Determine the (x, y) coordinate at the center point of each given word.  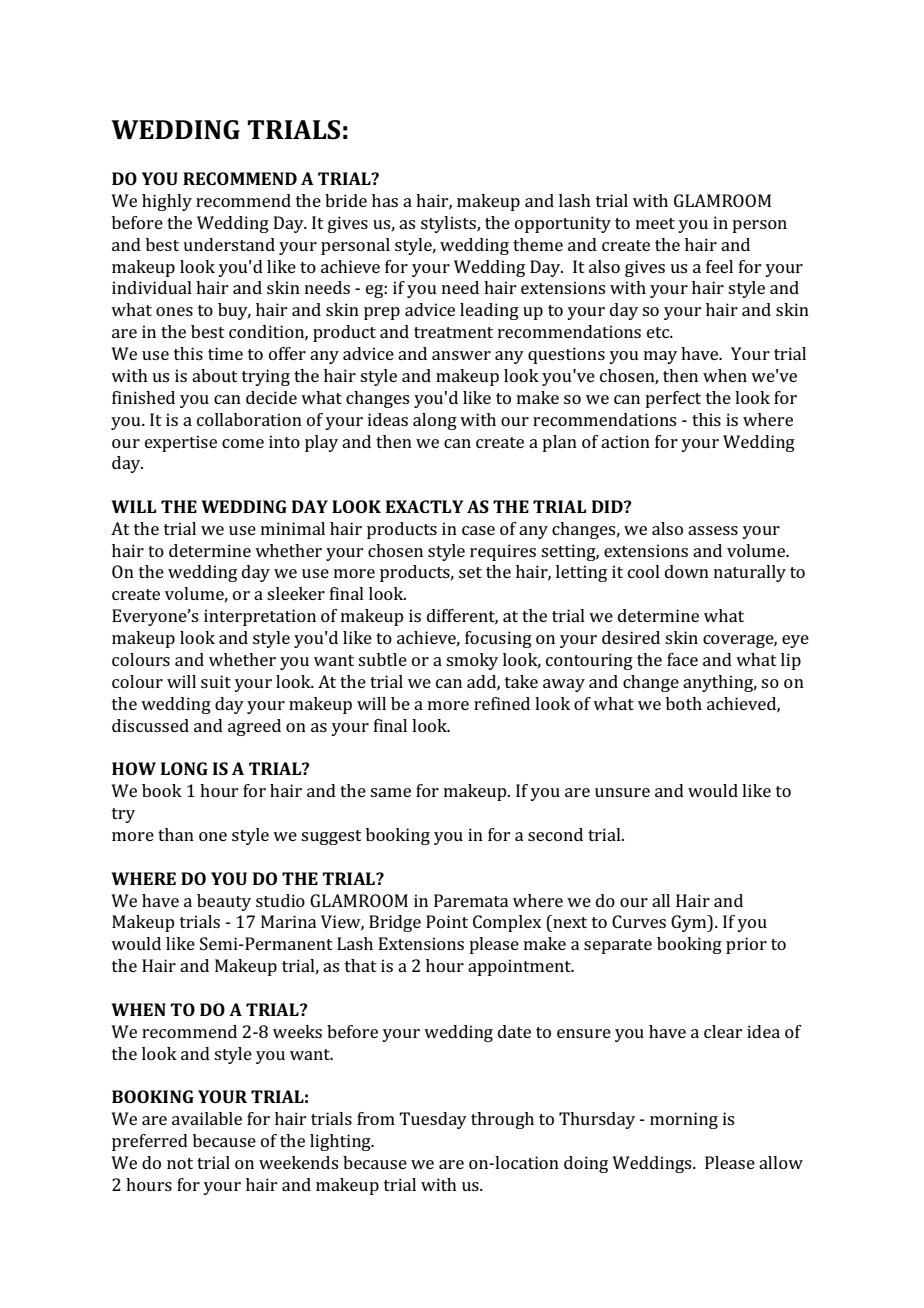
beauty (224, 902)
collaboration (249, 419)
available (207, 1118)
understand (229, 244)
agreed (254, 727)
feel (719, 266)
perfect (673, 399)
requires (503, 552)
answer (461, 355)
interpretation (260, 617)
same (390, 792)
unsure (622, 792)
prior (746, 945)
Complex (507, 923)
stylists (449, 224)
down (687, 571)
